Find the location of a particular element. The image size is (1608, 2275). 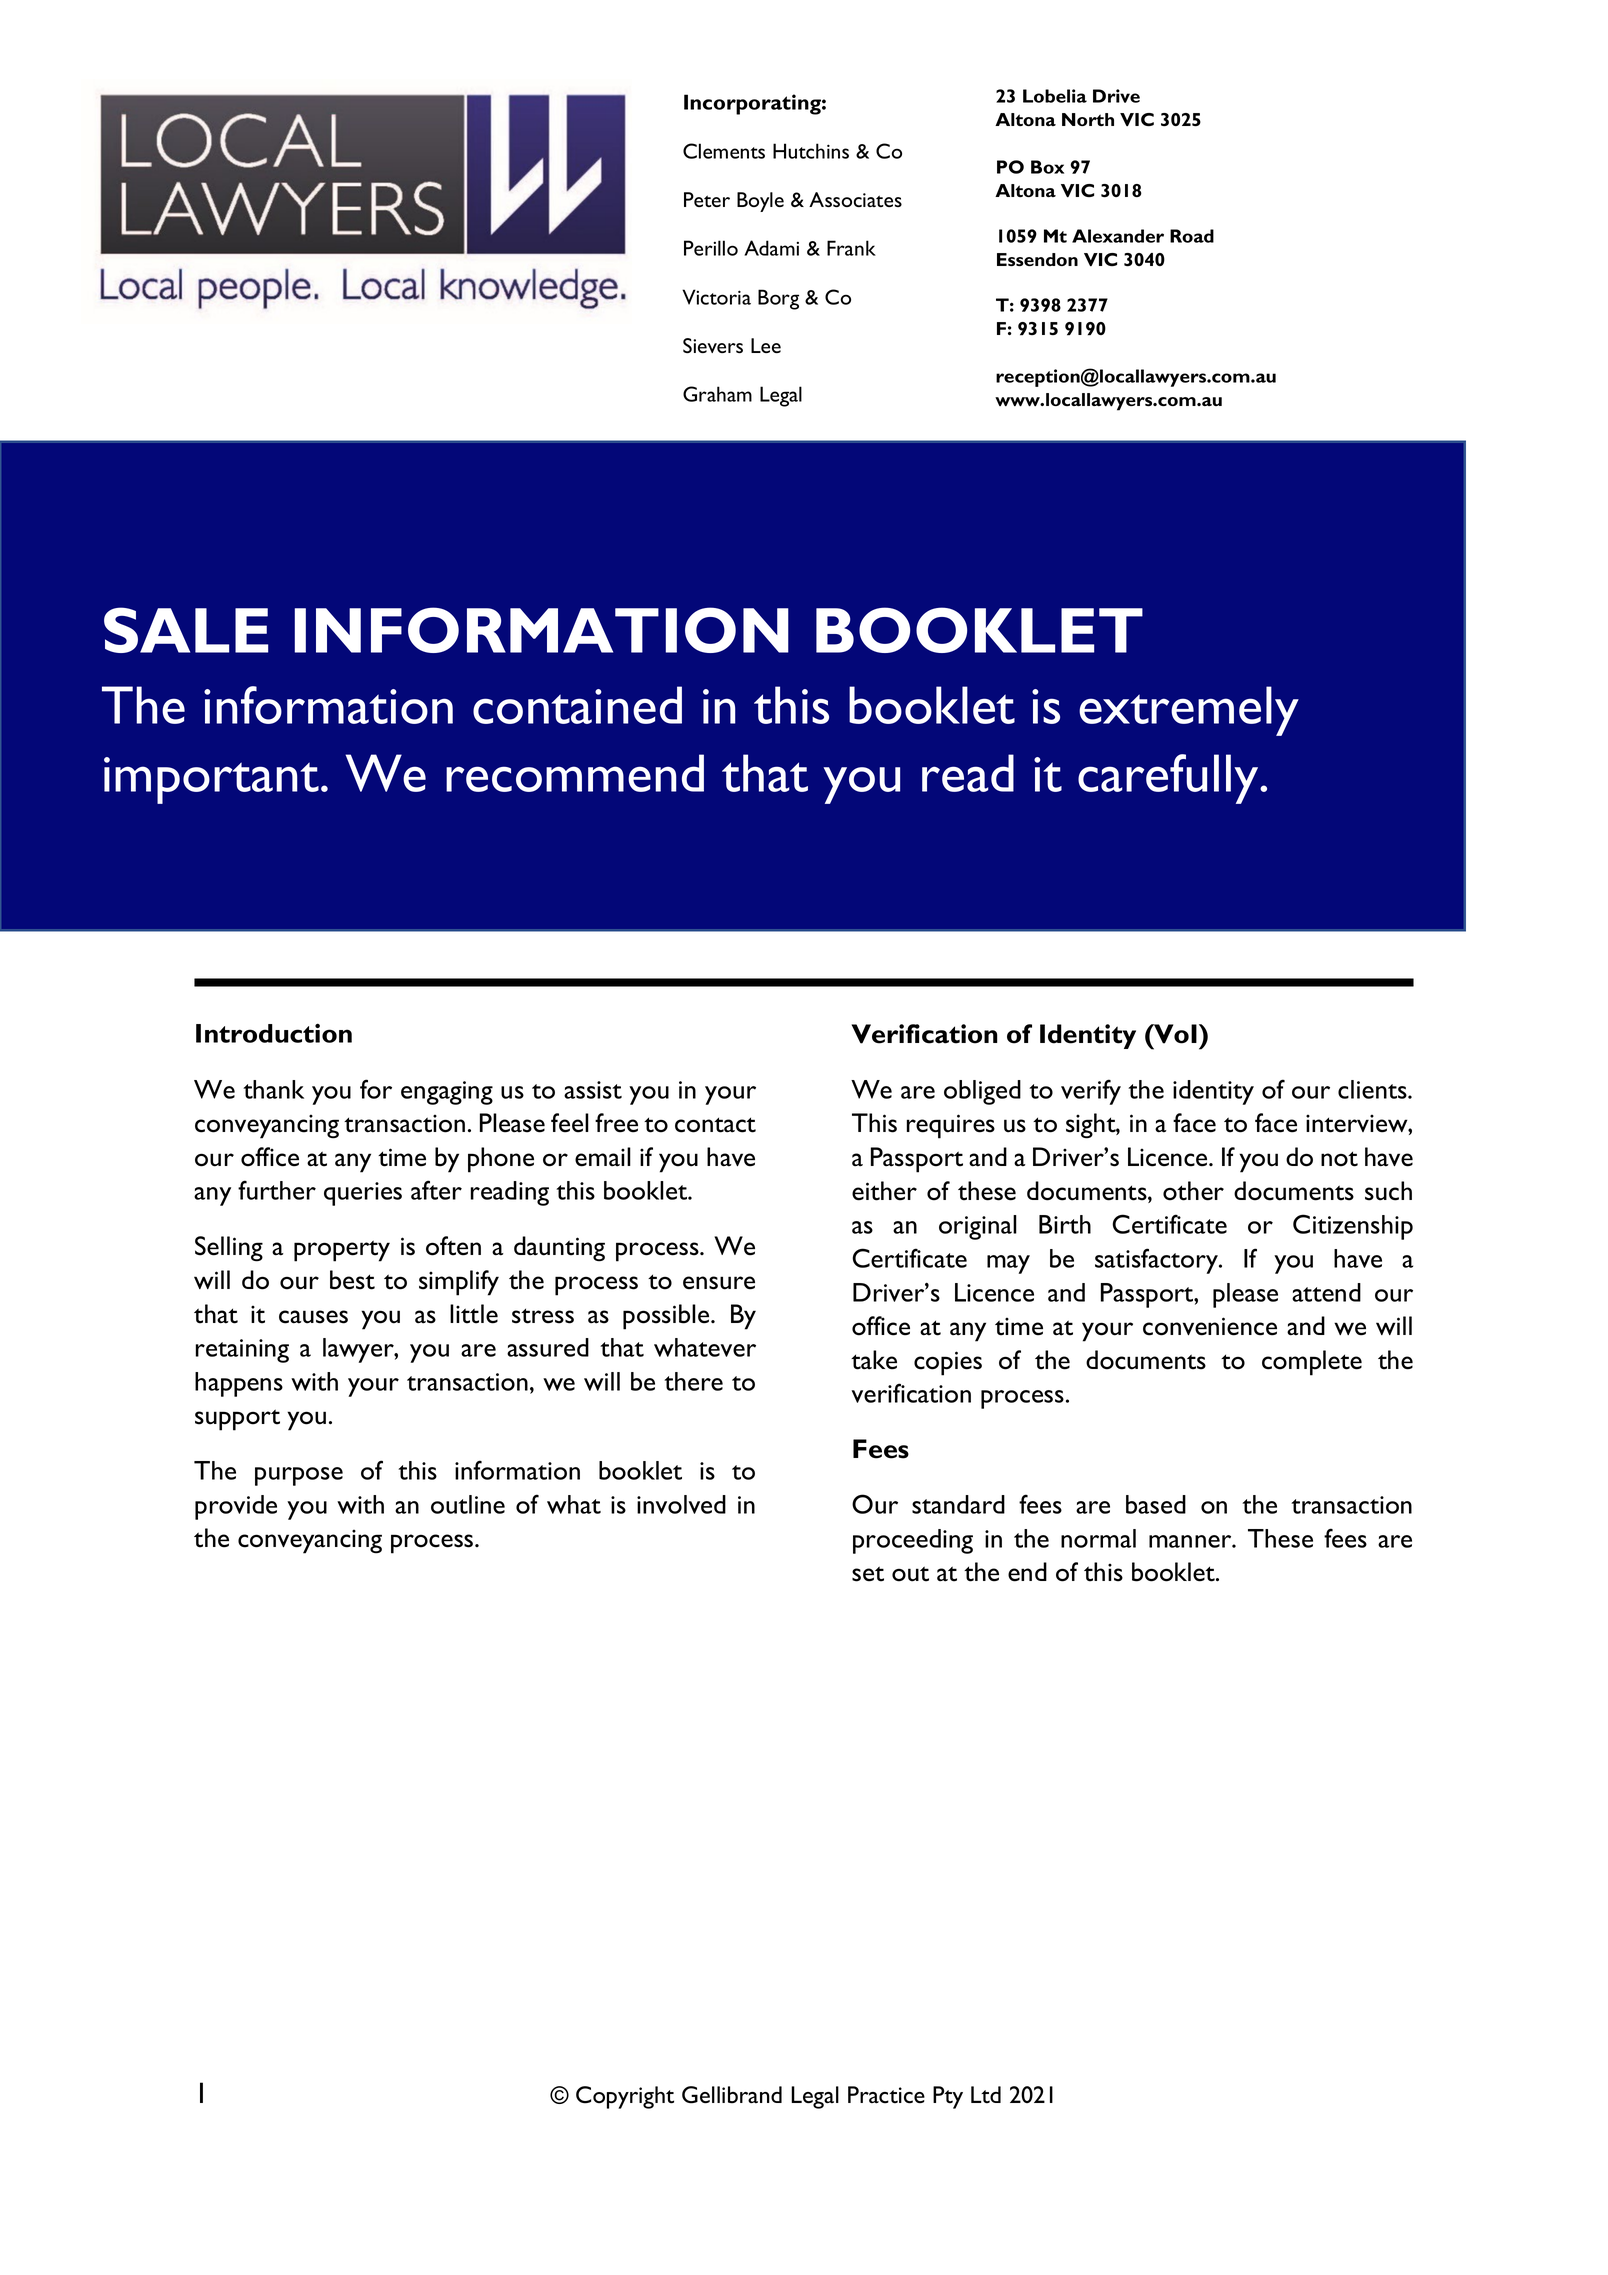

extremely is located at coordinates (1189, 711).
